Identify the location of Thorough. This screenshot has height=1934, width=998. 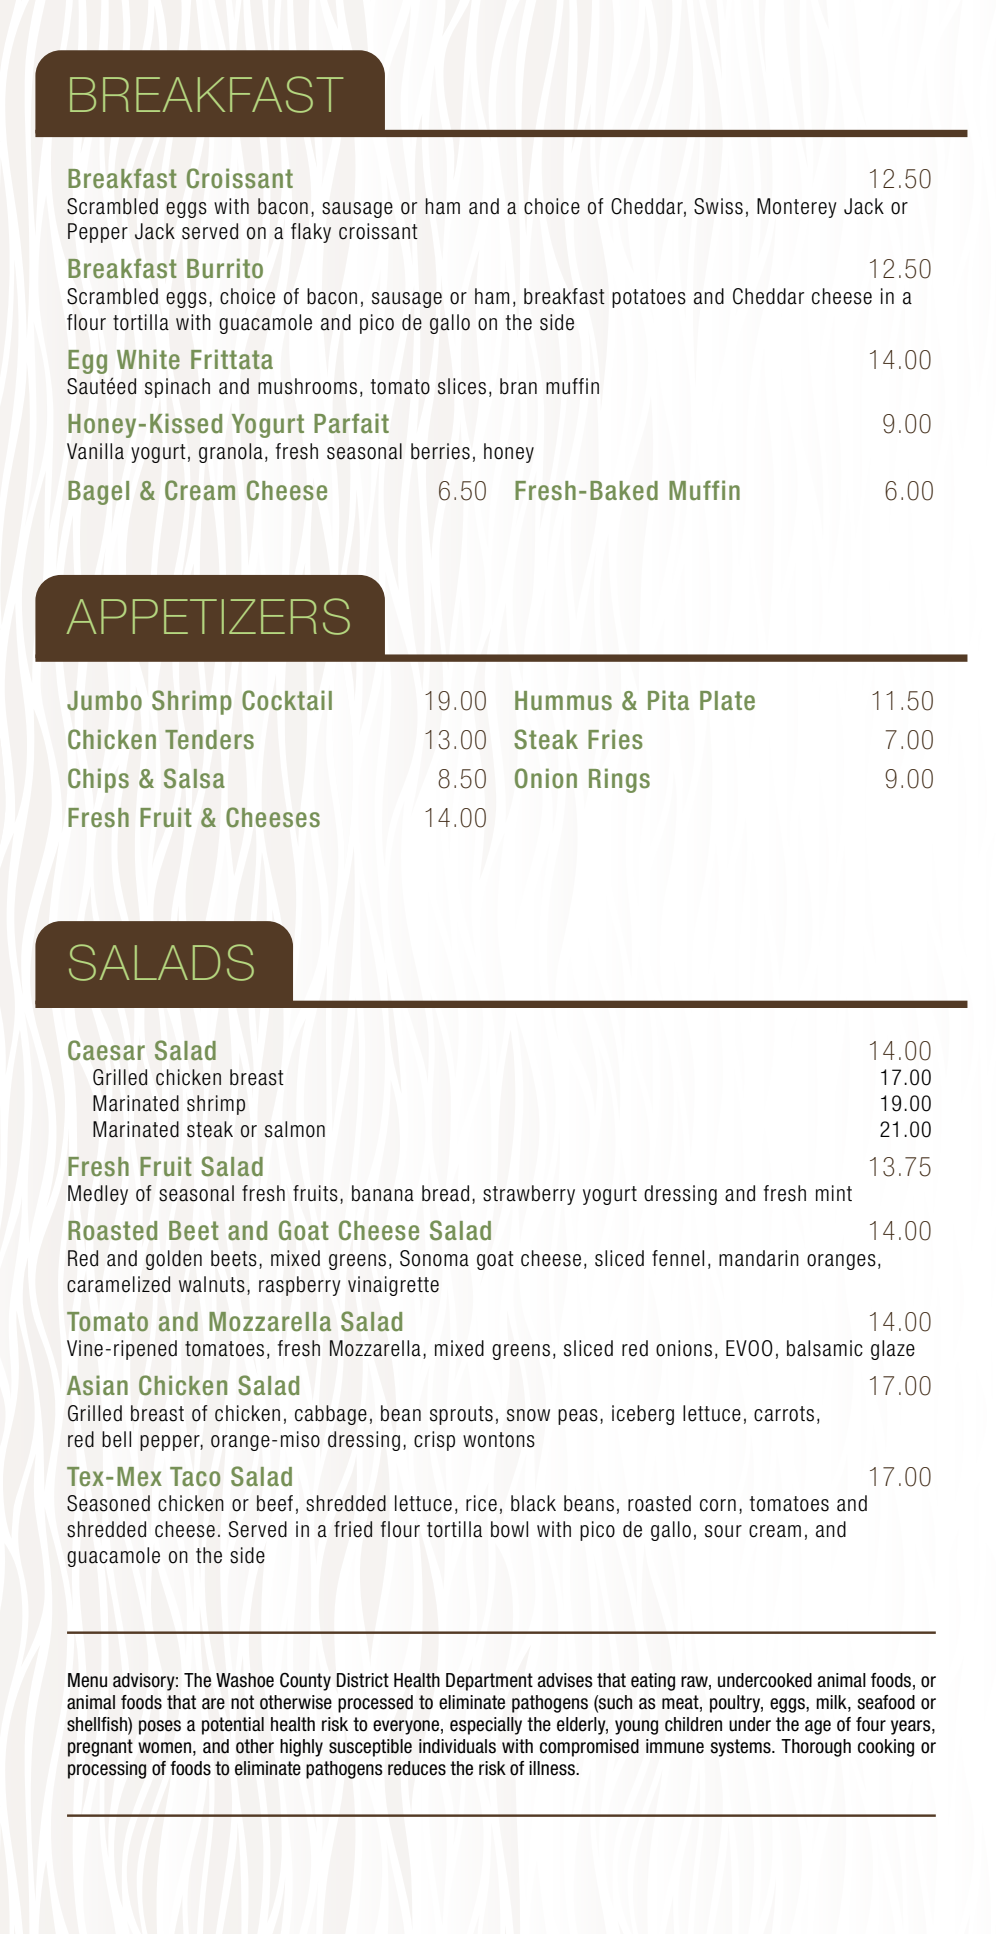
(816, 1748).
